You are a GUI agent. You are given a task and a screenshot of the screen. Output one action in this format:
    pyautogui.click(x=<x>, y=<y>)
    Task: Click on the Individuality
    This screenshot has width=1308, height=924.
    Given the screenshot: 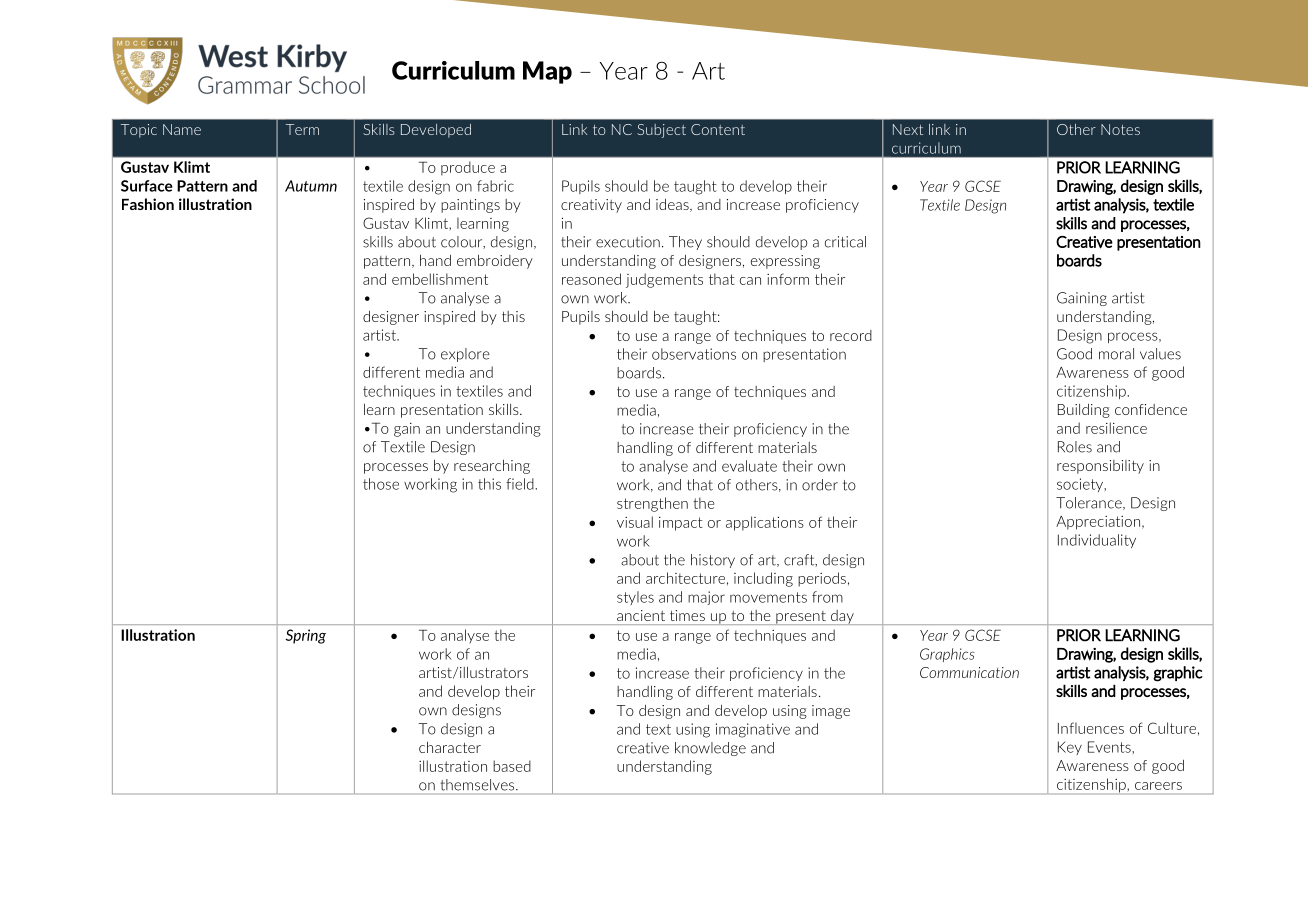 What is the action you would take?
    pyautogui.click(x=1097, y=541)
